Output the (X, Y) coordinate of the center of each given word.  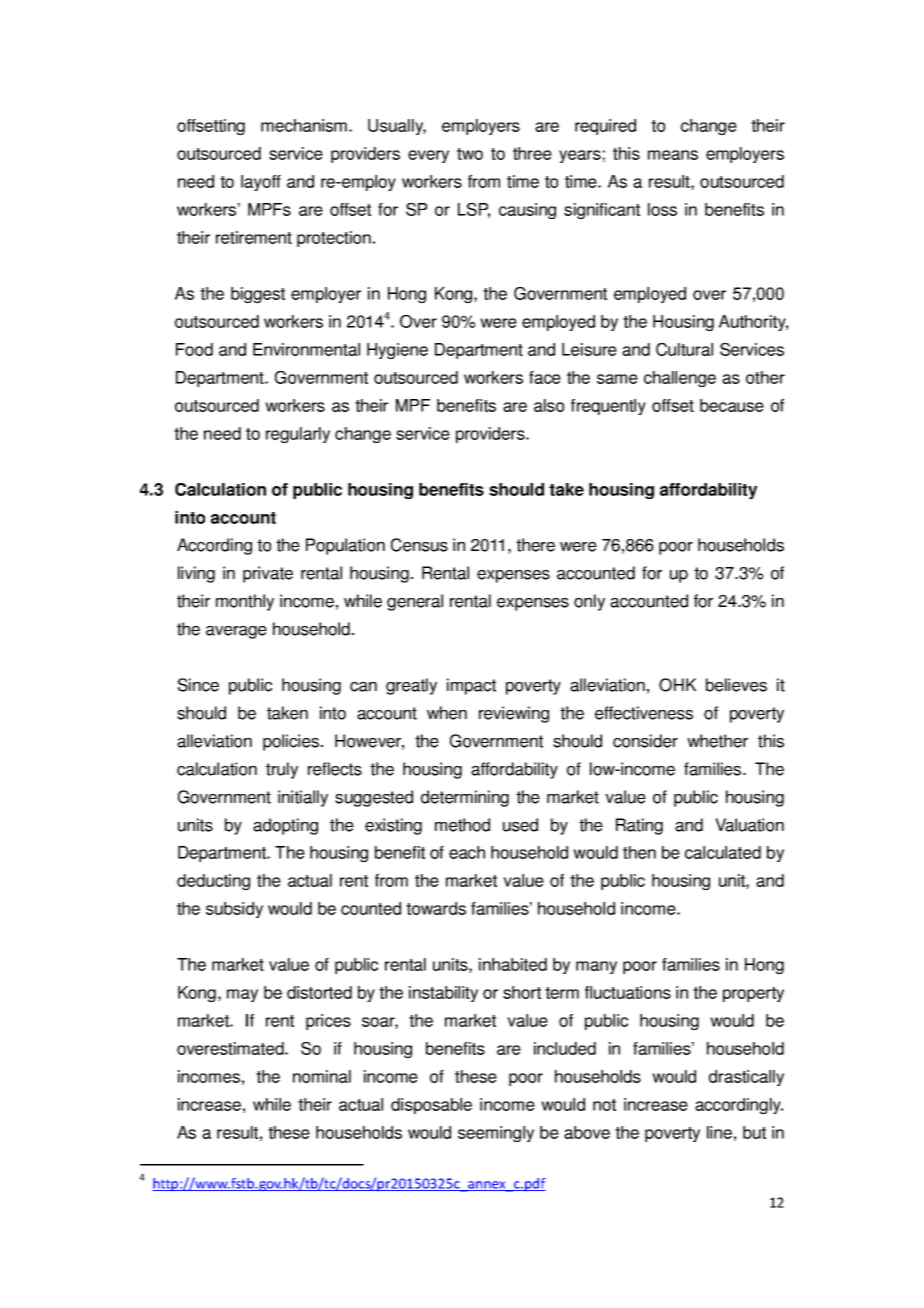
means (673, 155)
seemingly (496, 1134)
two (470, 154)
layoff (261, 183)
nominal (322, 1076)
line (719, 1132)
